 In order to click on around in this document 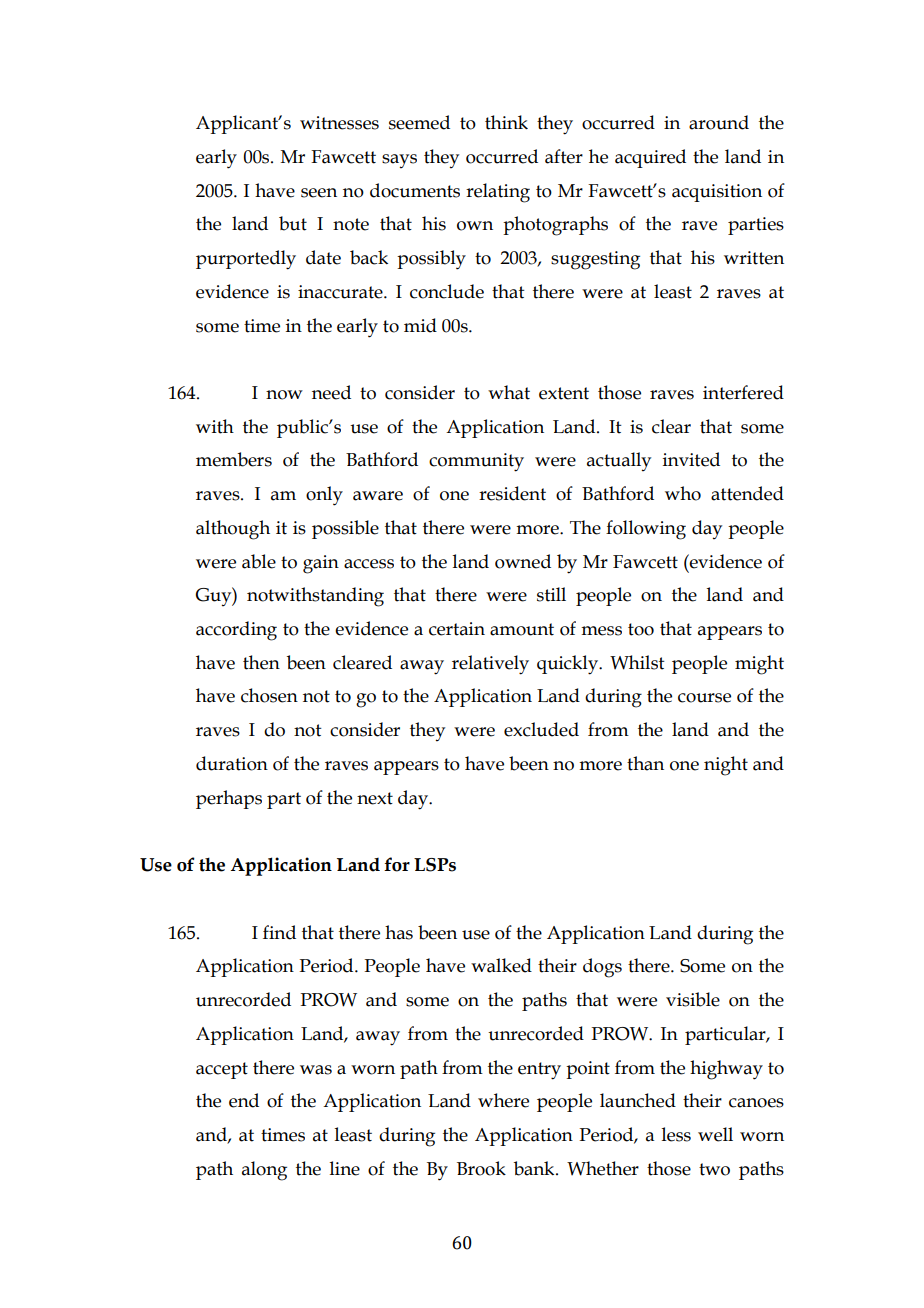, I will do `click(719, 122)`.
